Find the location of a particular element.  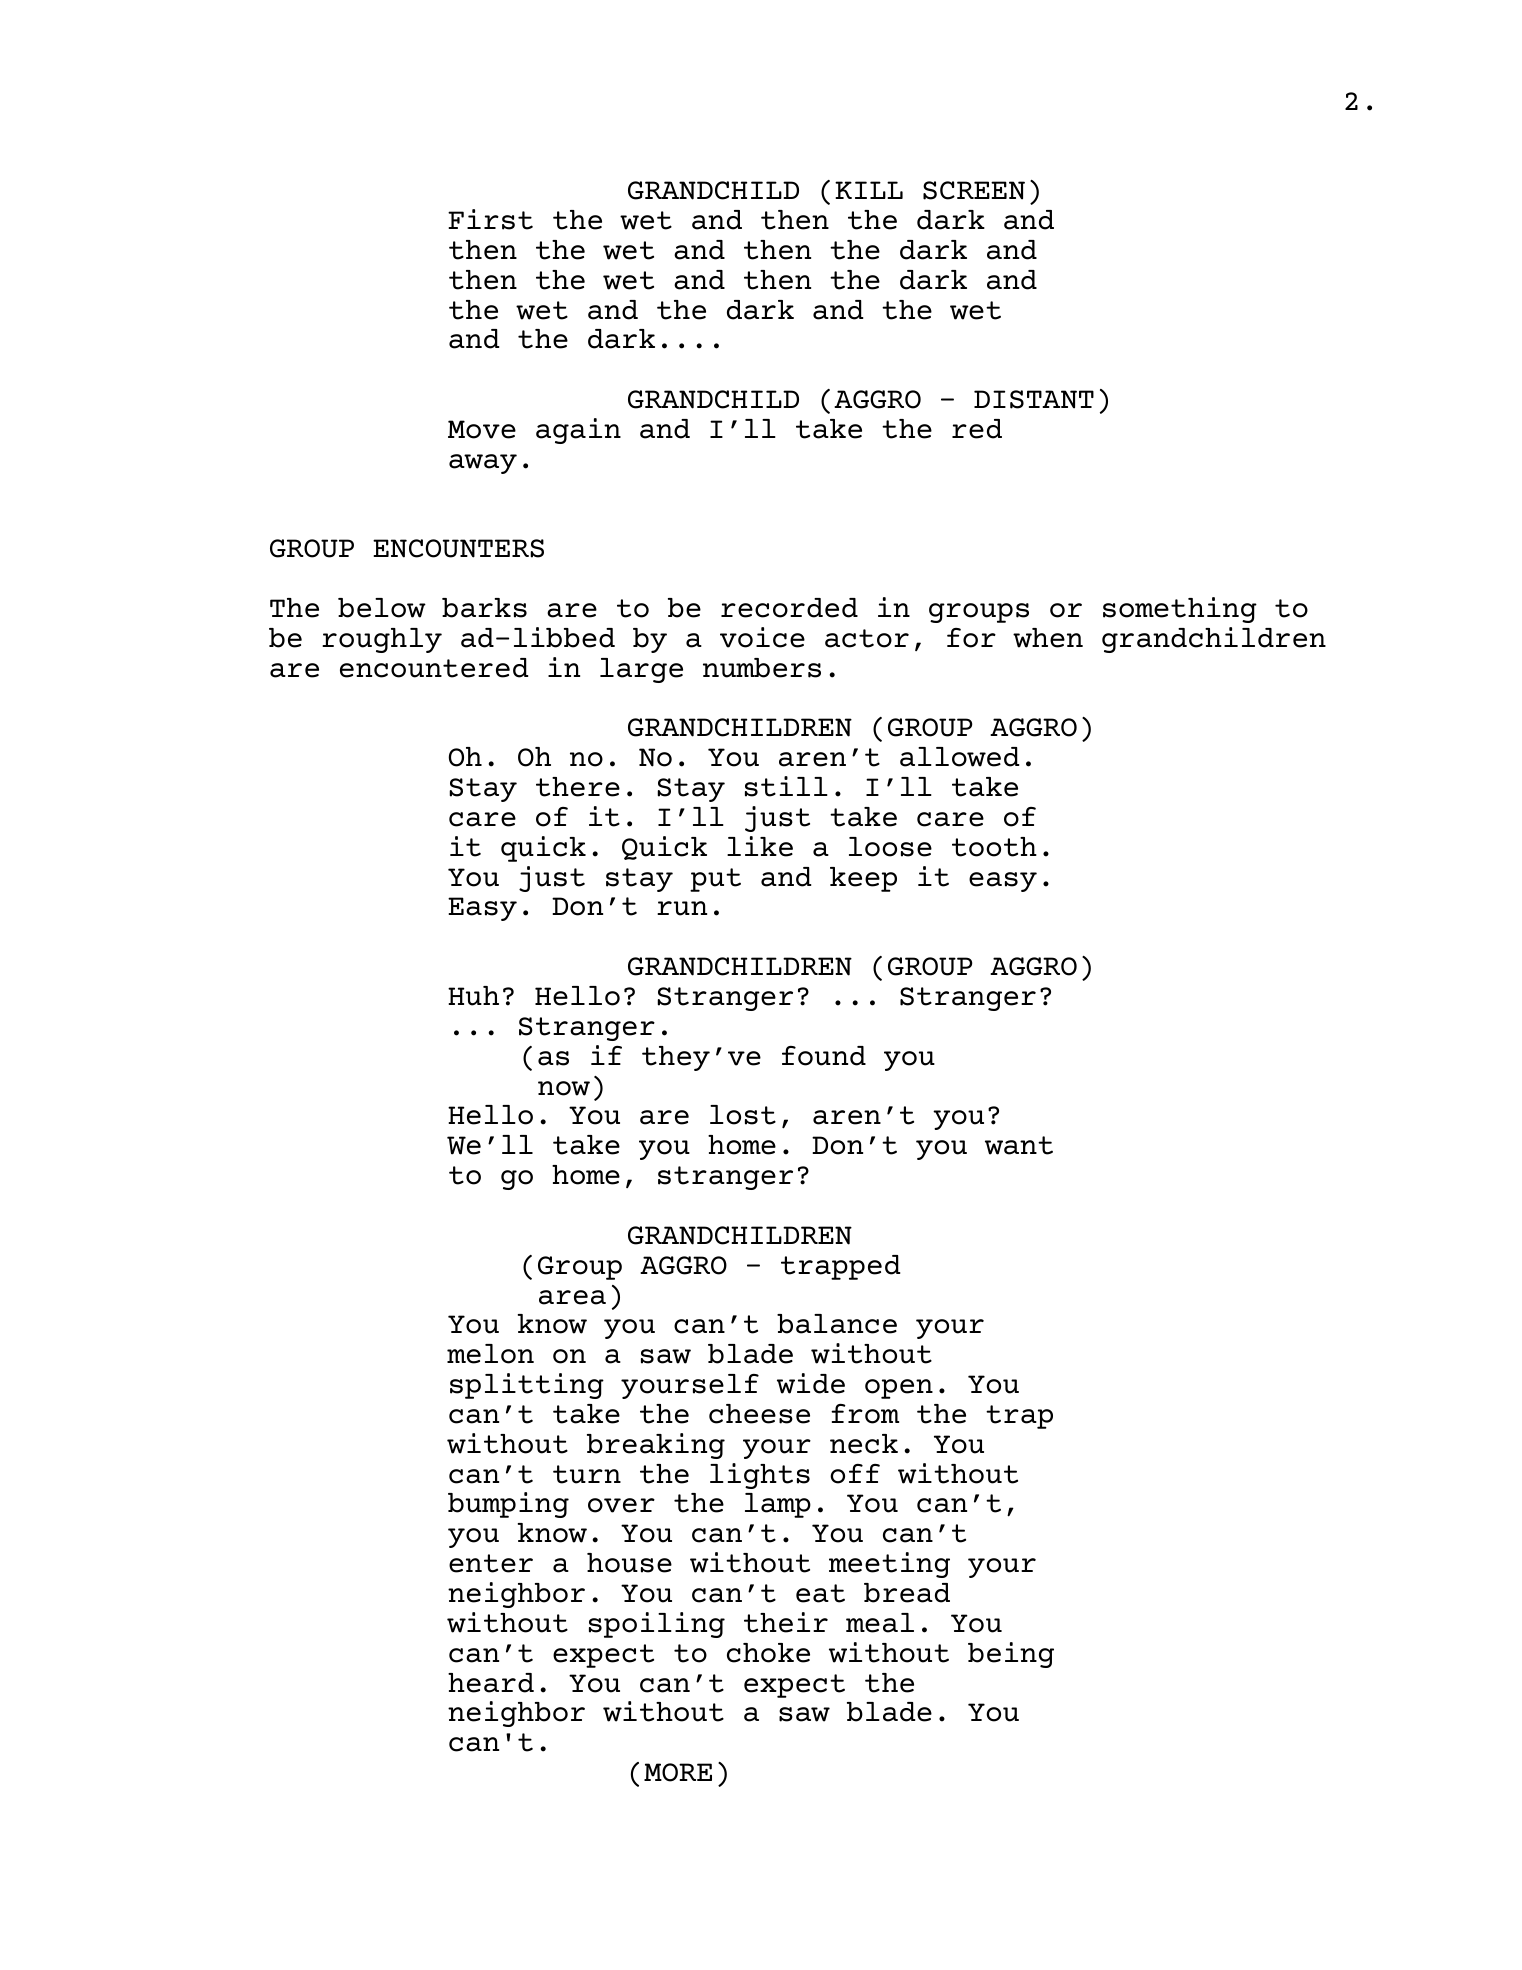

tooth is located at coordinates (994, 847).
